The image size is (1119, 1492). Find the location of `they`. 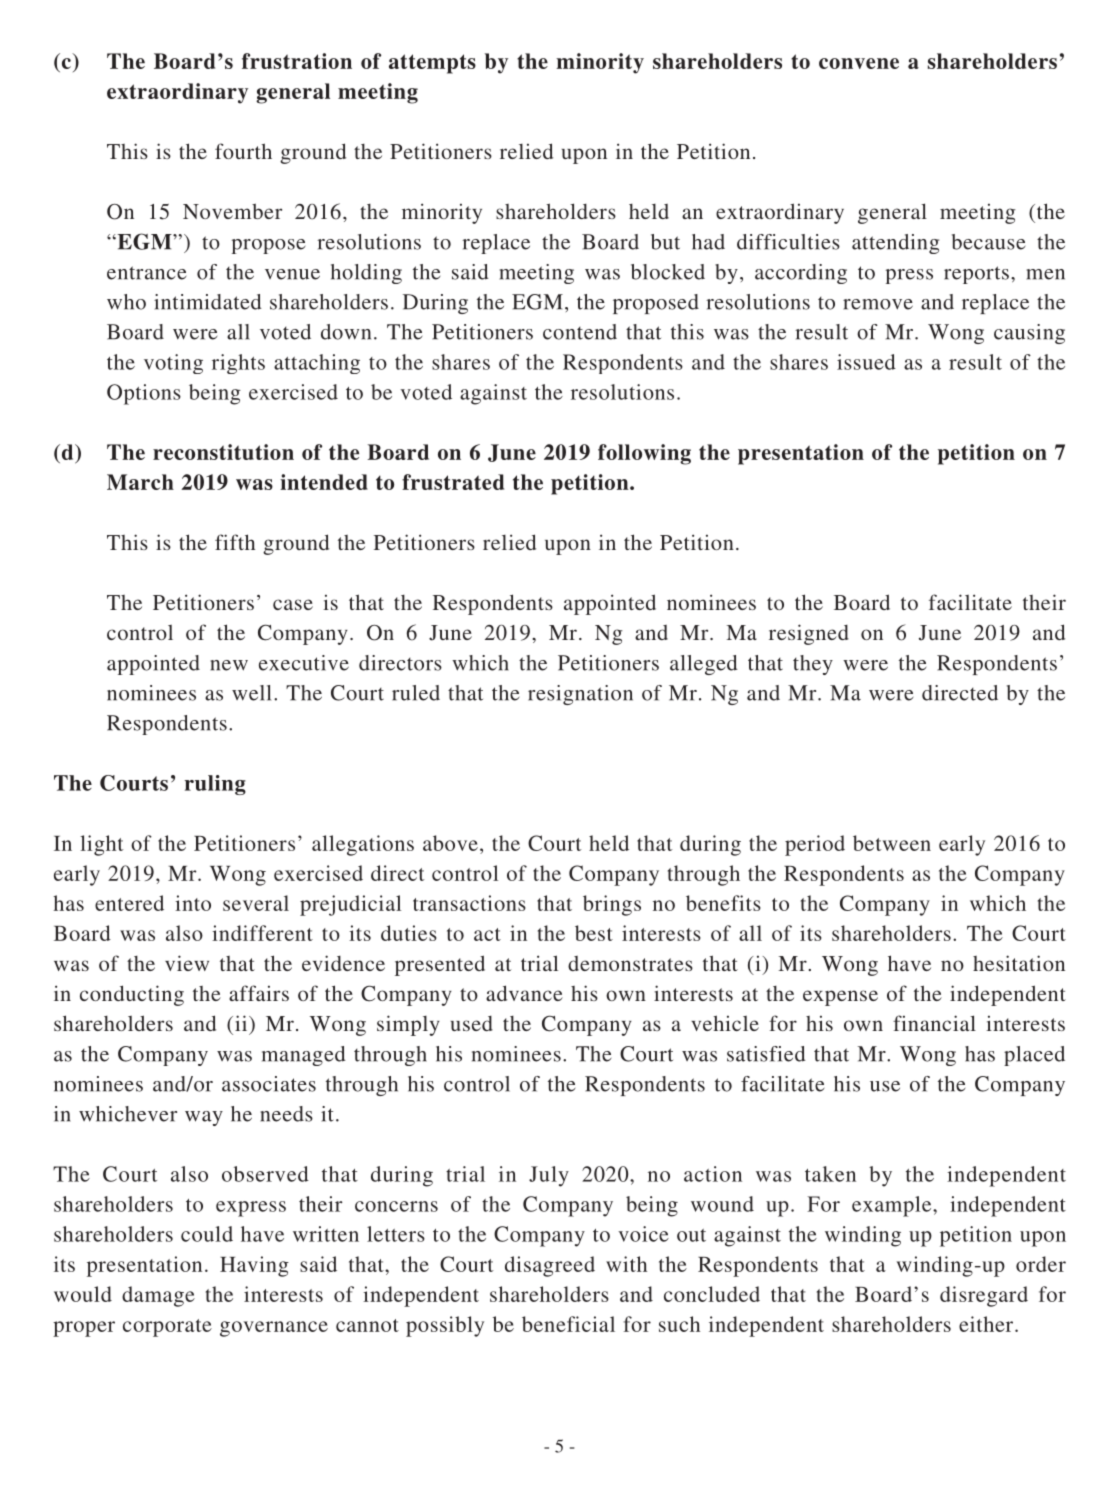

they is located at coordinates (813, 665).
